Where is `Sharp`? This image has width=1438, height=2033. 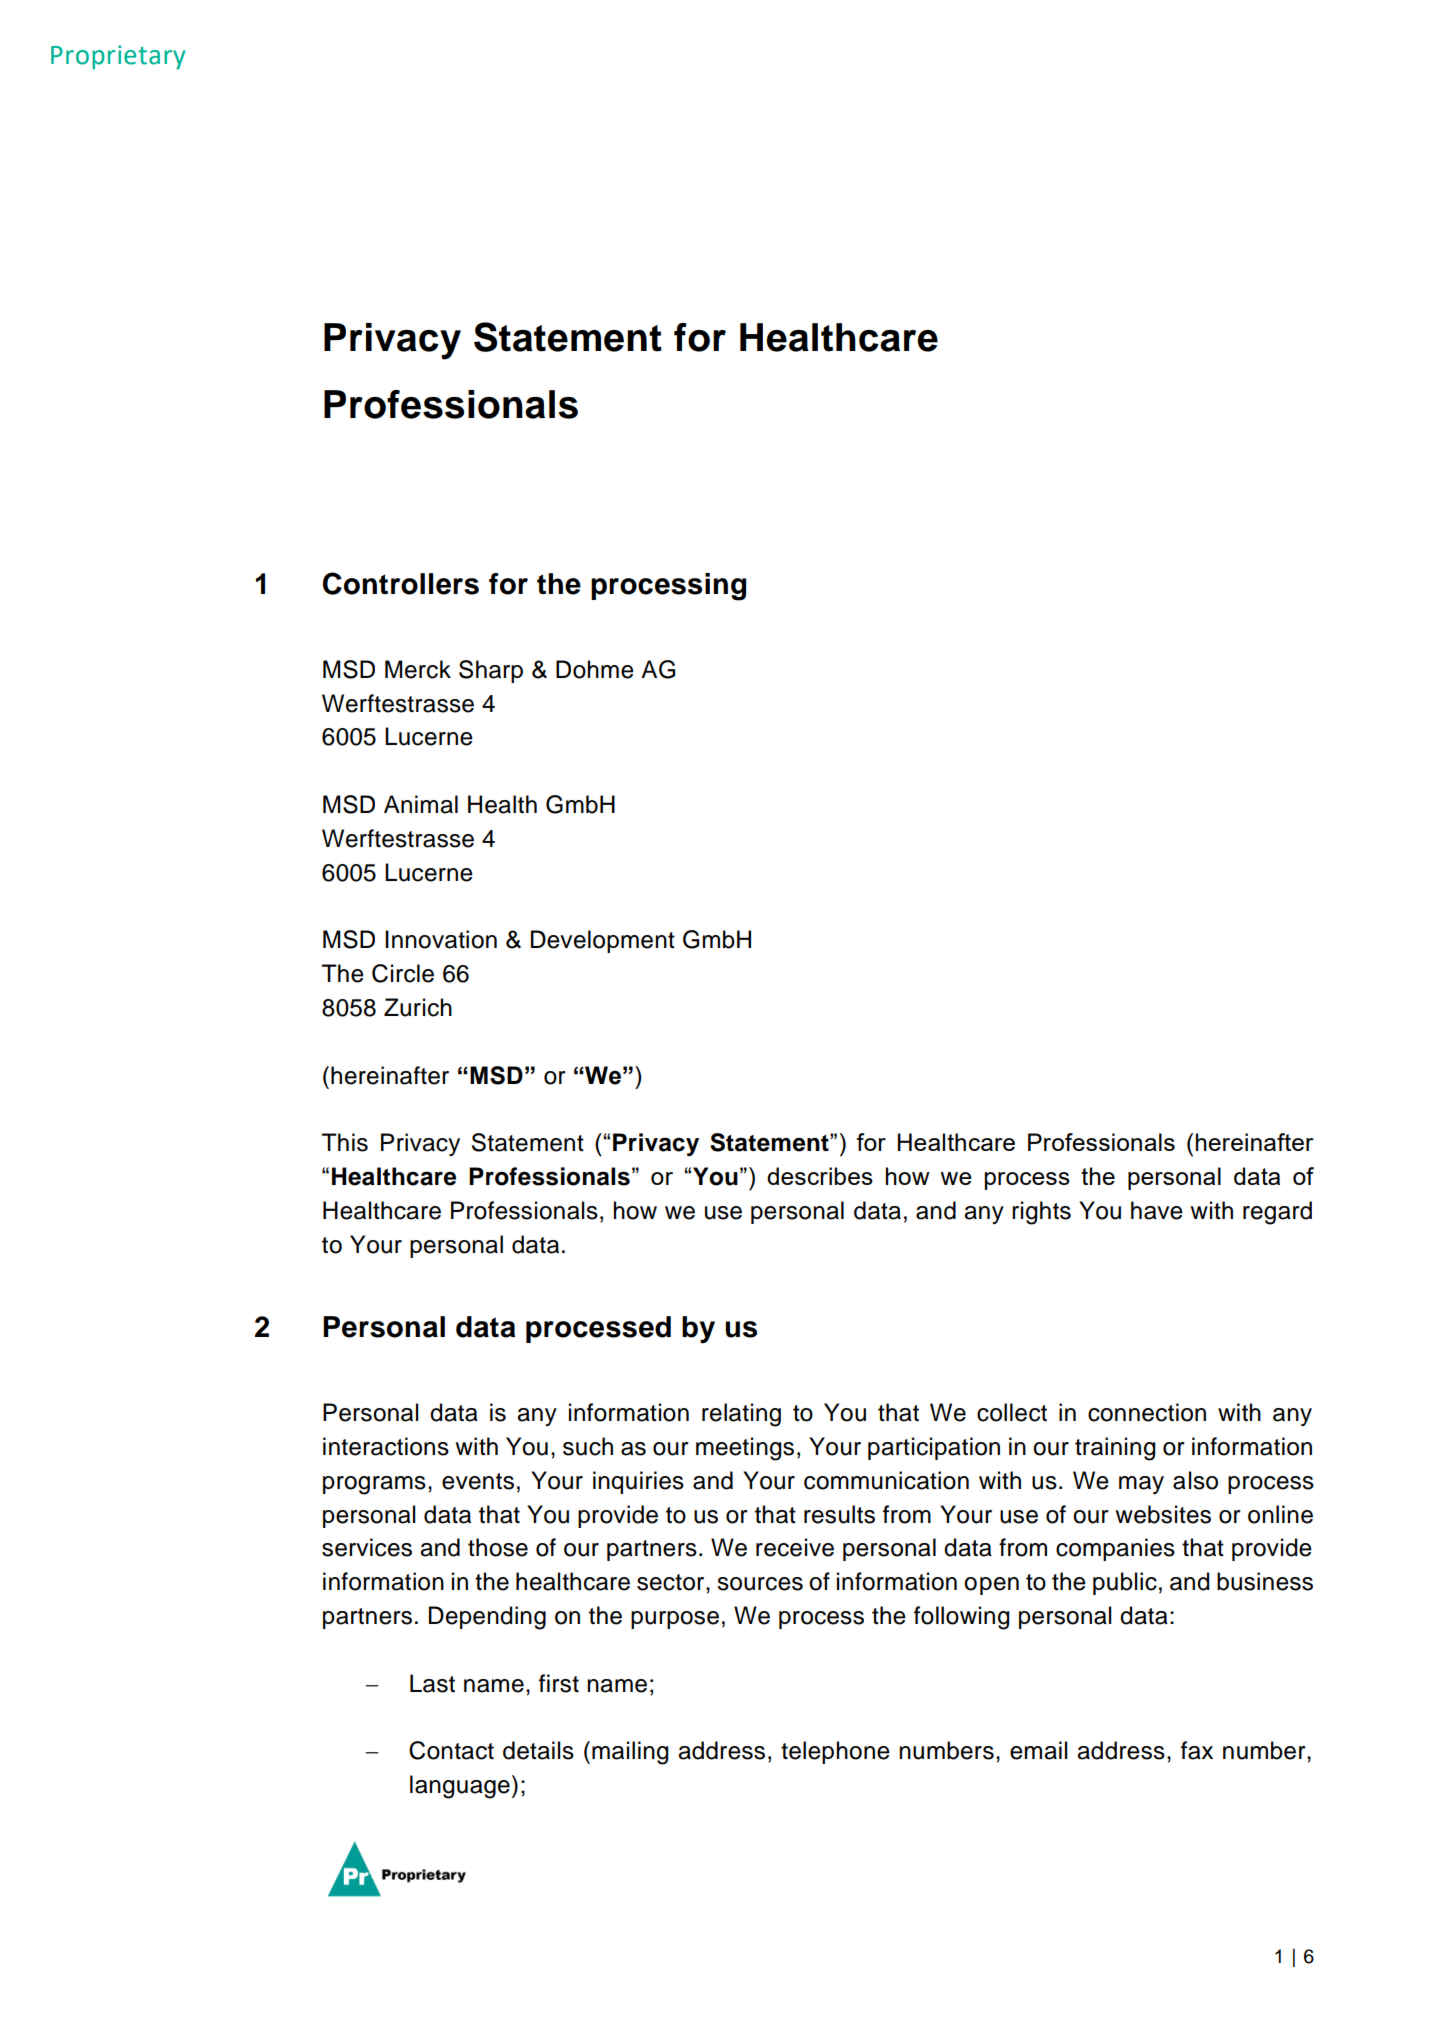
Sharp is located at coordinates (491, 671).
